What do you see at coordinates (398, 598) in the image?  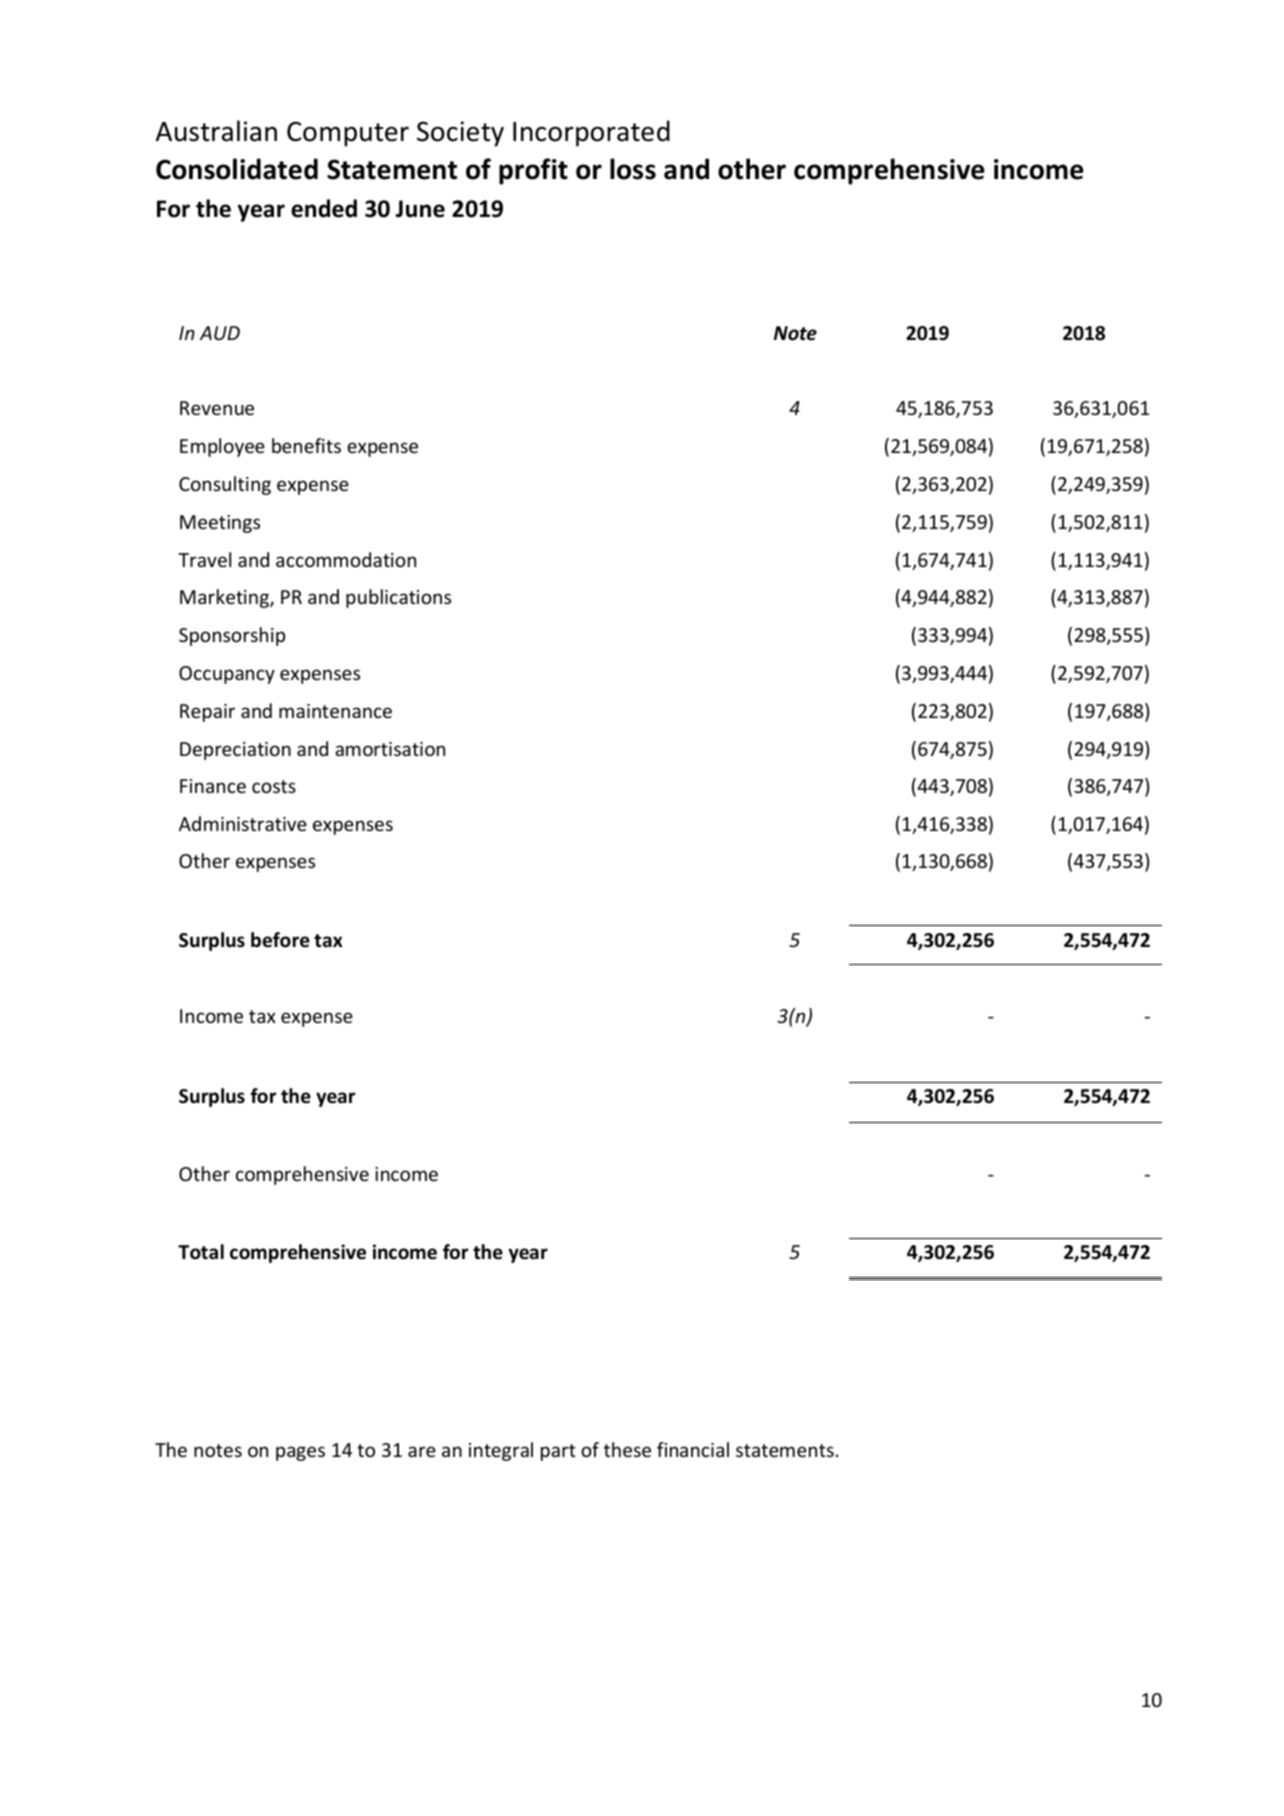 I see `publications` at bounding box center [398, 598].
